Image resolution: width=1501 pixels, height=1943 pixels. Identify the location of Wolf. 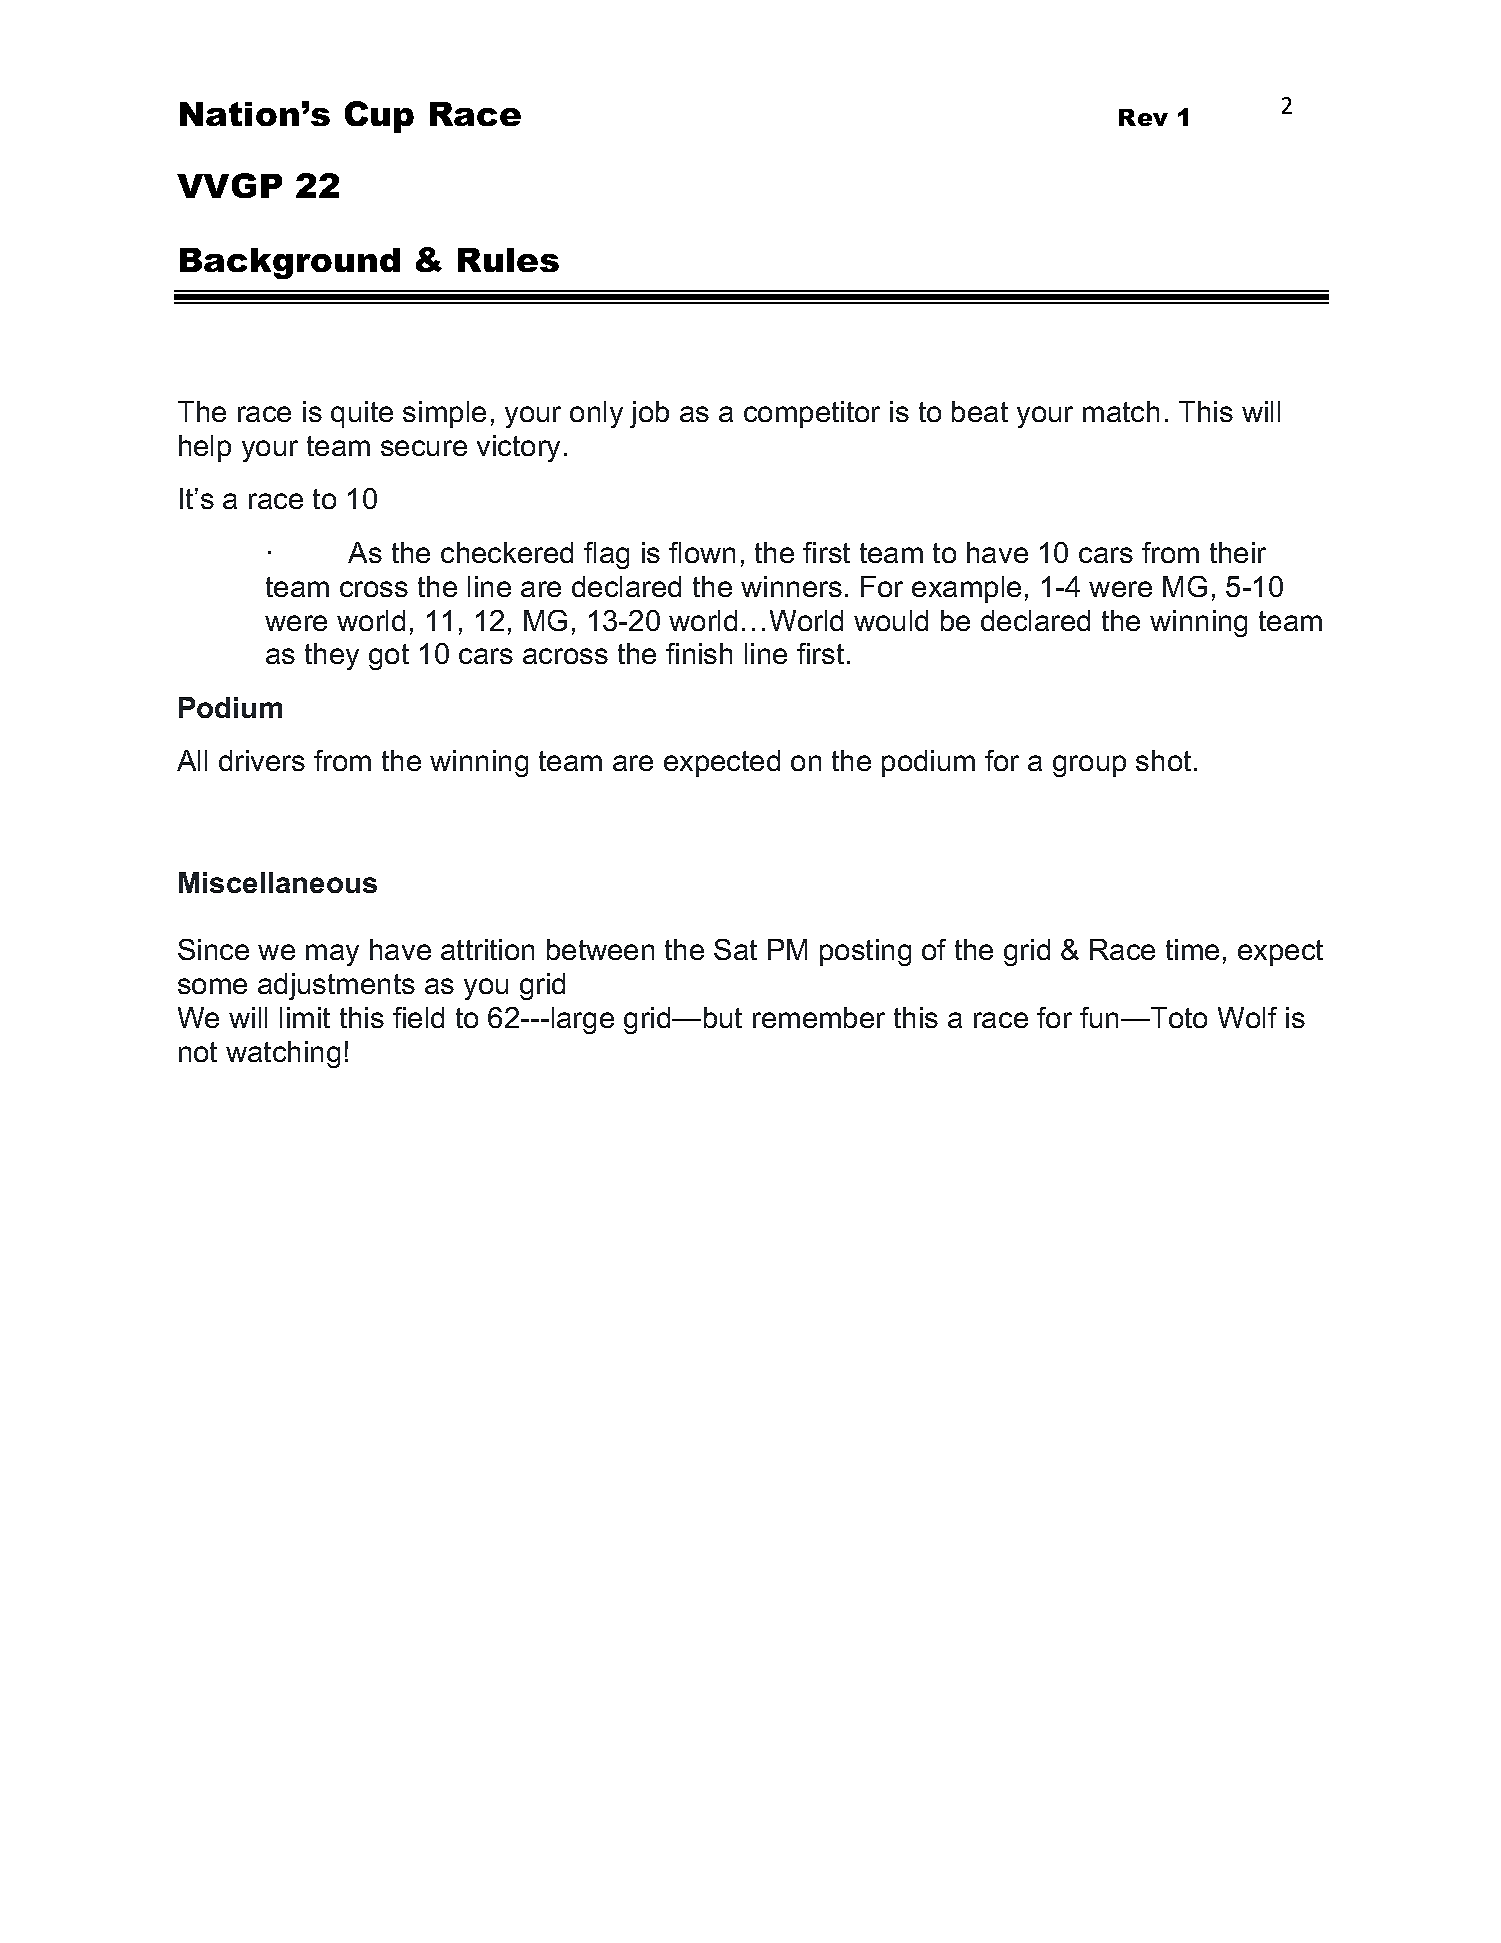
(1247, 1017).
